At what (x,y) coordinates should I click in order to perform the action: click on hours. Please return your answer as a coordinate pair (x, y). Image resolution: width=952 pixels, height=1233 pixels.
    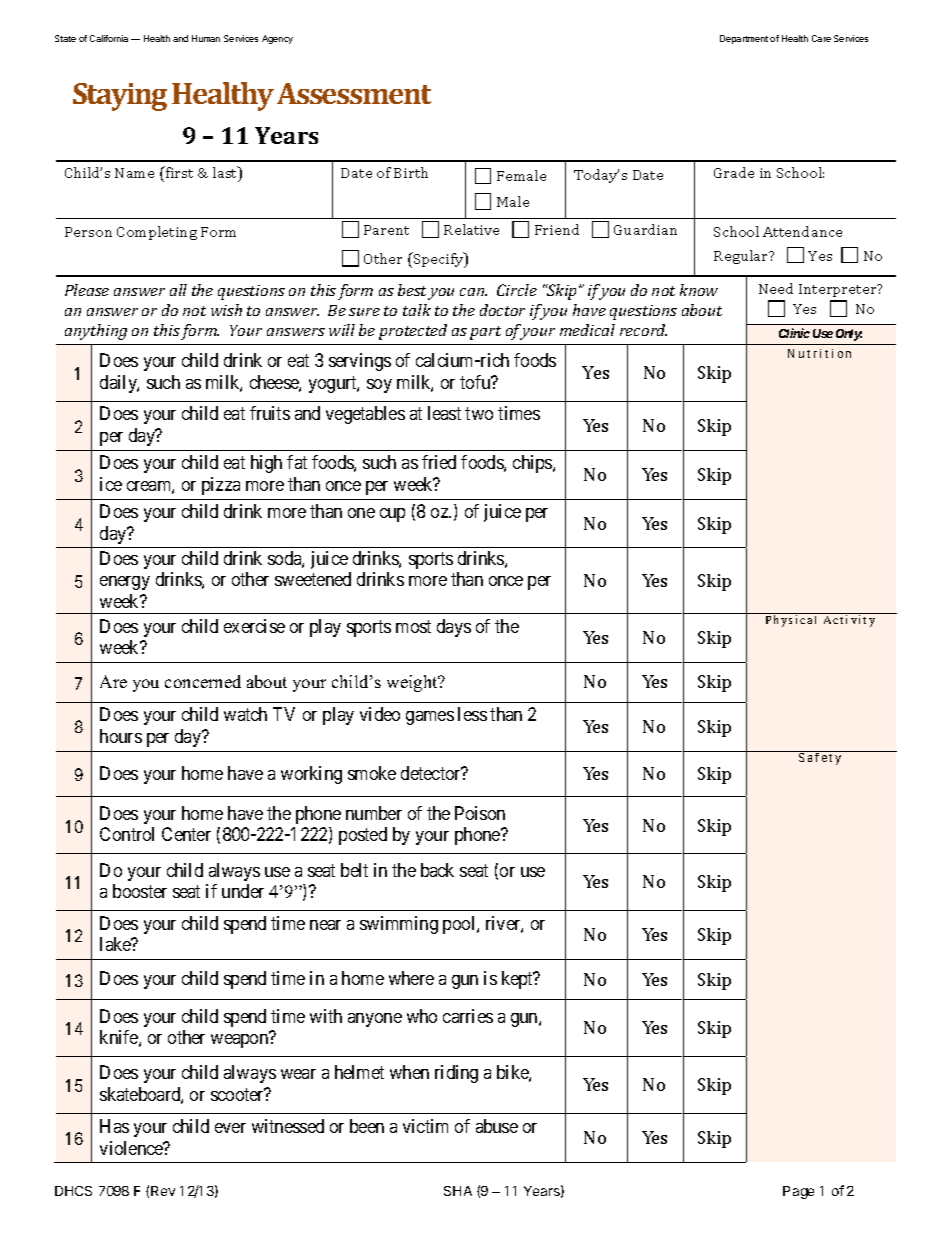
    Looking at the image, I should click on (121, 736).
